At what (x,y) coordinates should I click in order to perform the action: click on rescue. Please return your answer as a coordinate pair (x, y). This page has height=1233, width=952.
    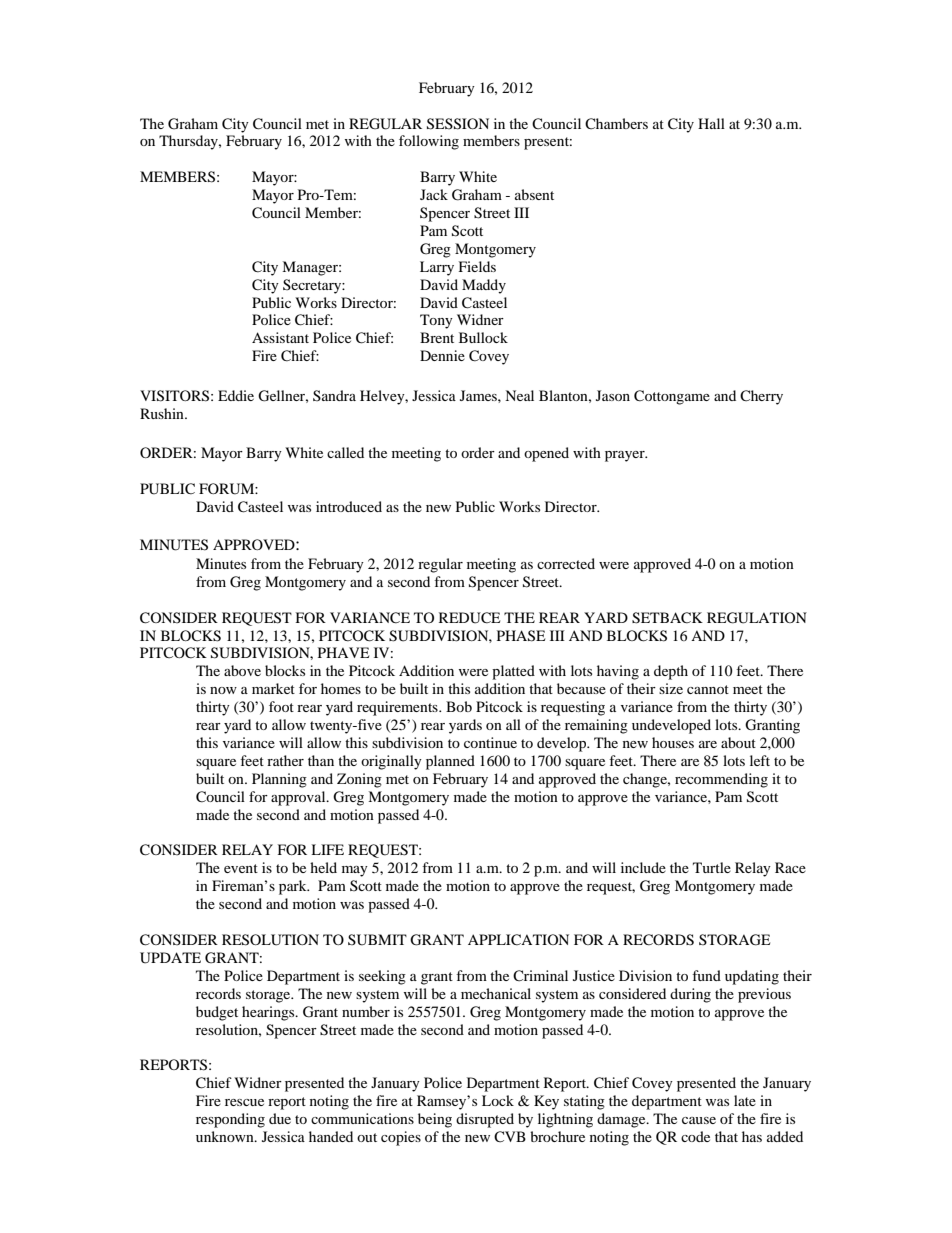
    Looking at the image, I should click on (244, 1102).
